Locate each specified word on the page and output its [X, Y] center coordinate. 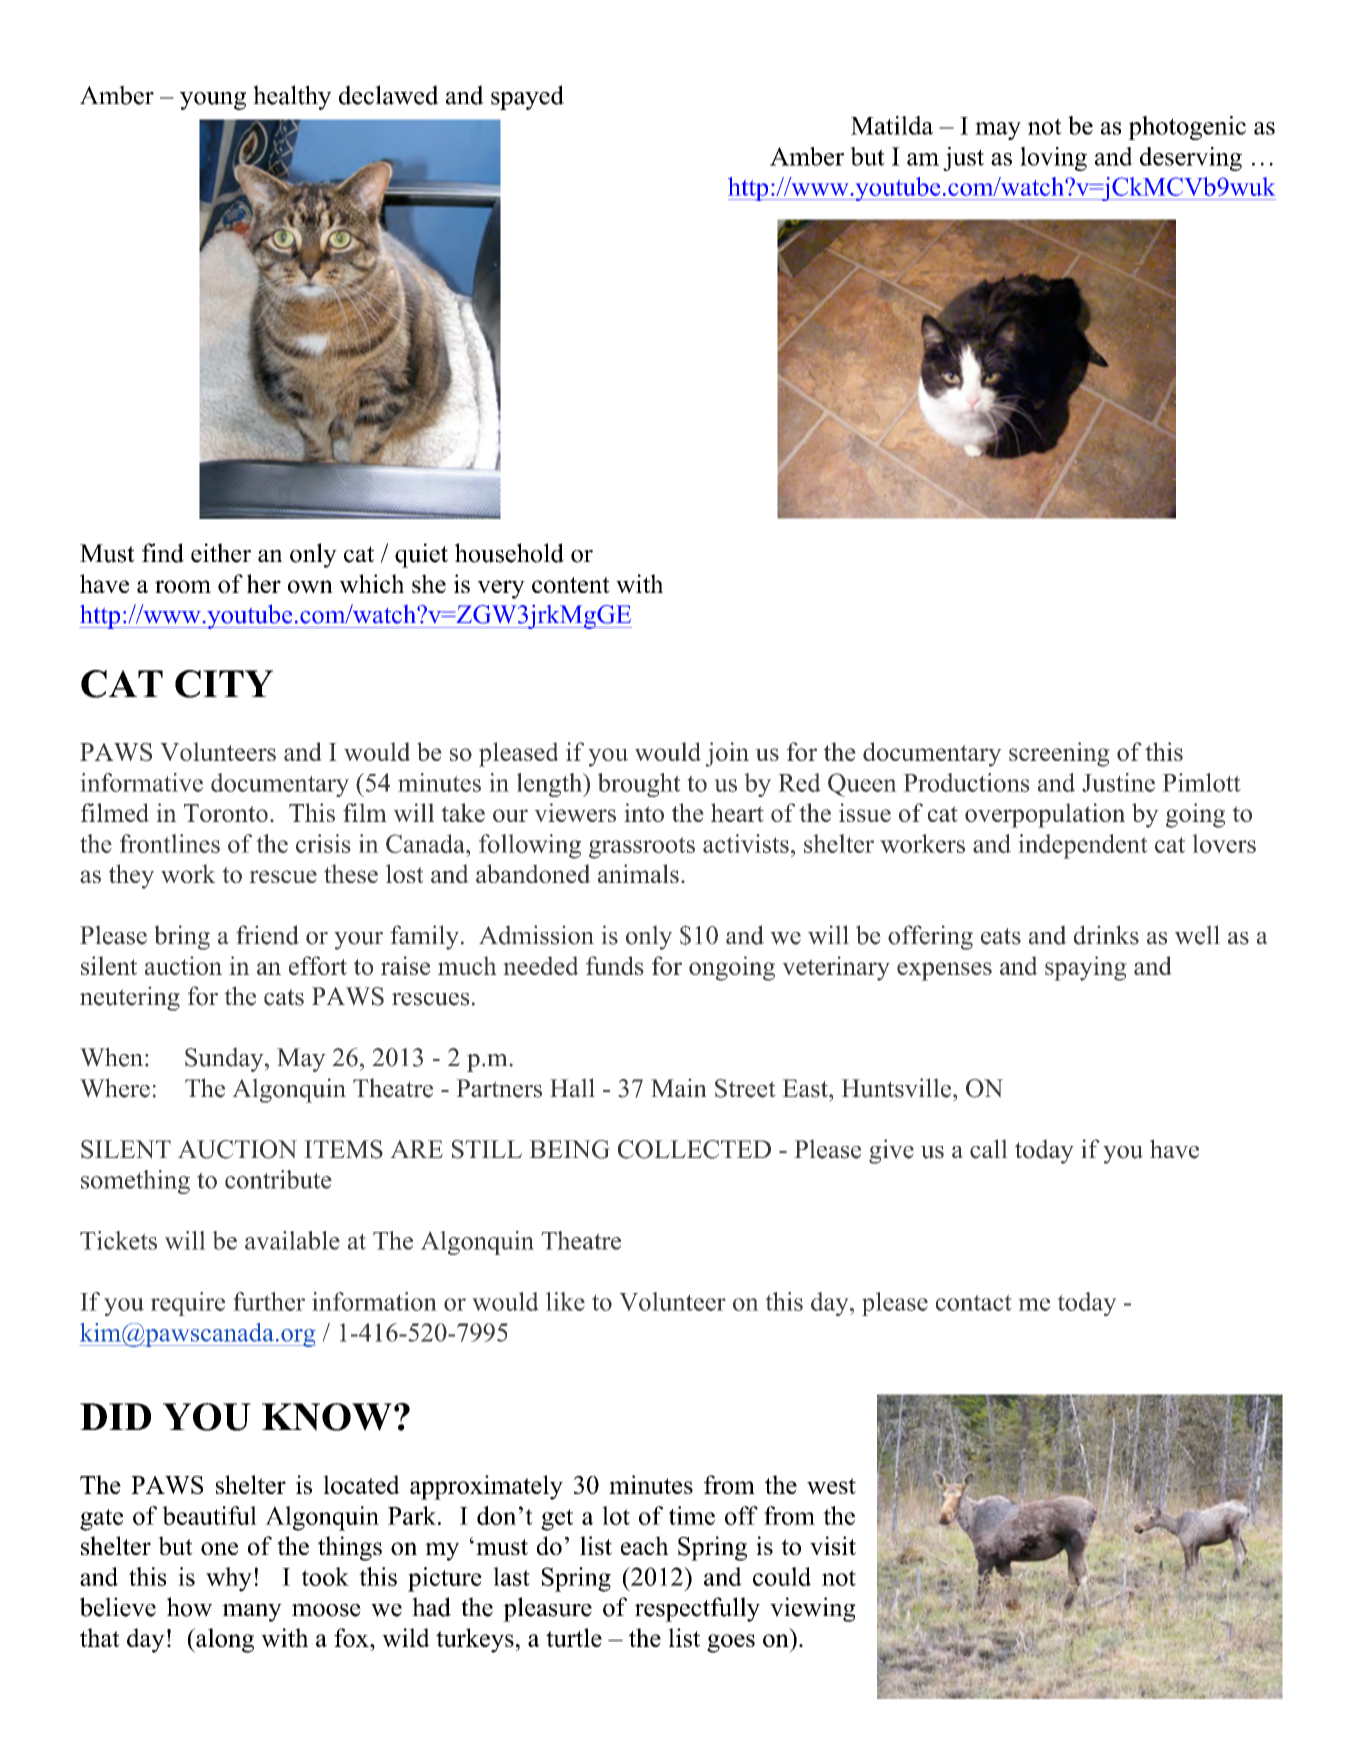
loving [1053, 159]
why [229, 1579]
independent [1083, 846]
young [213, 101]
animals [638, 873]
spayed [527, 97]
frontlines [170, 843]
